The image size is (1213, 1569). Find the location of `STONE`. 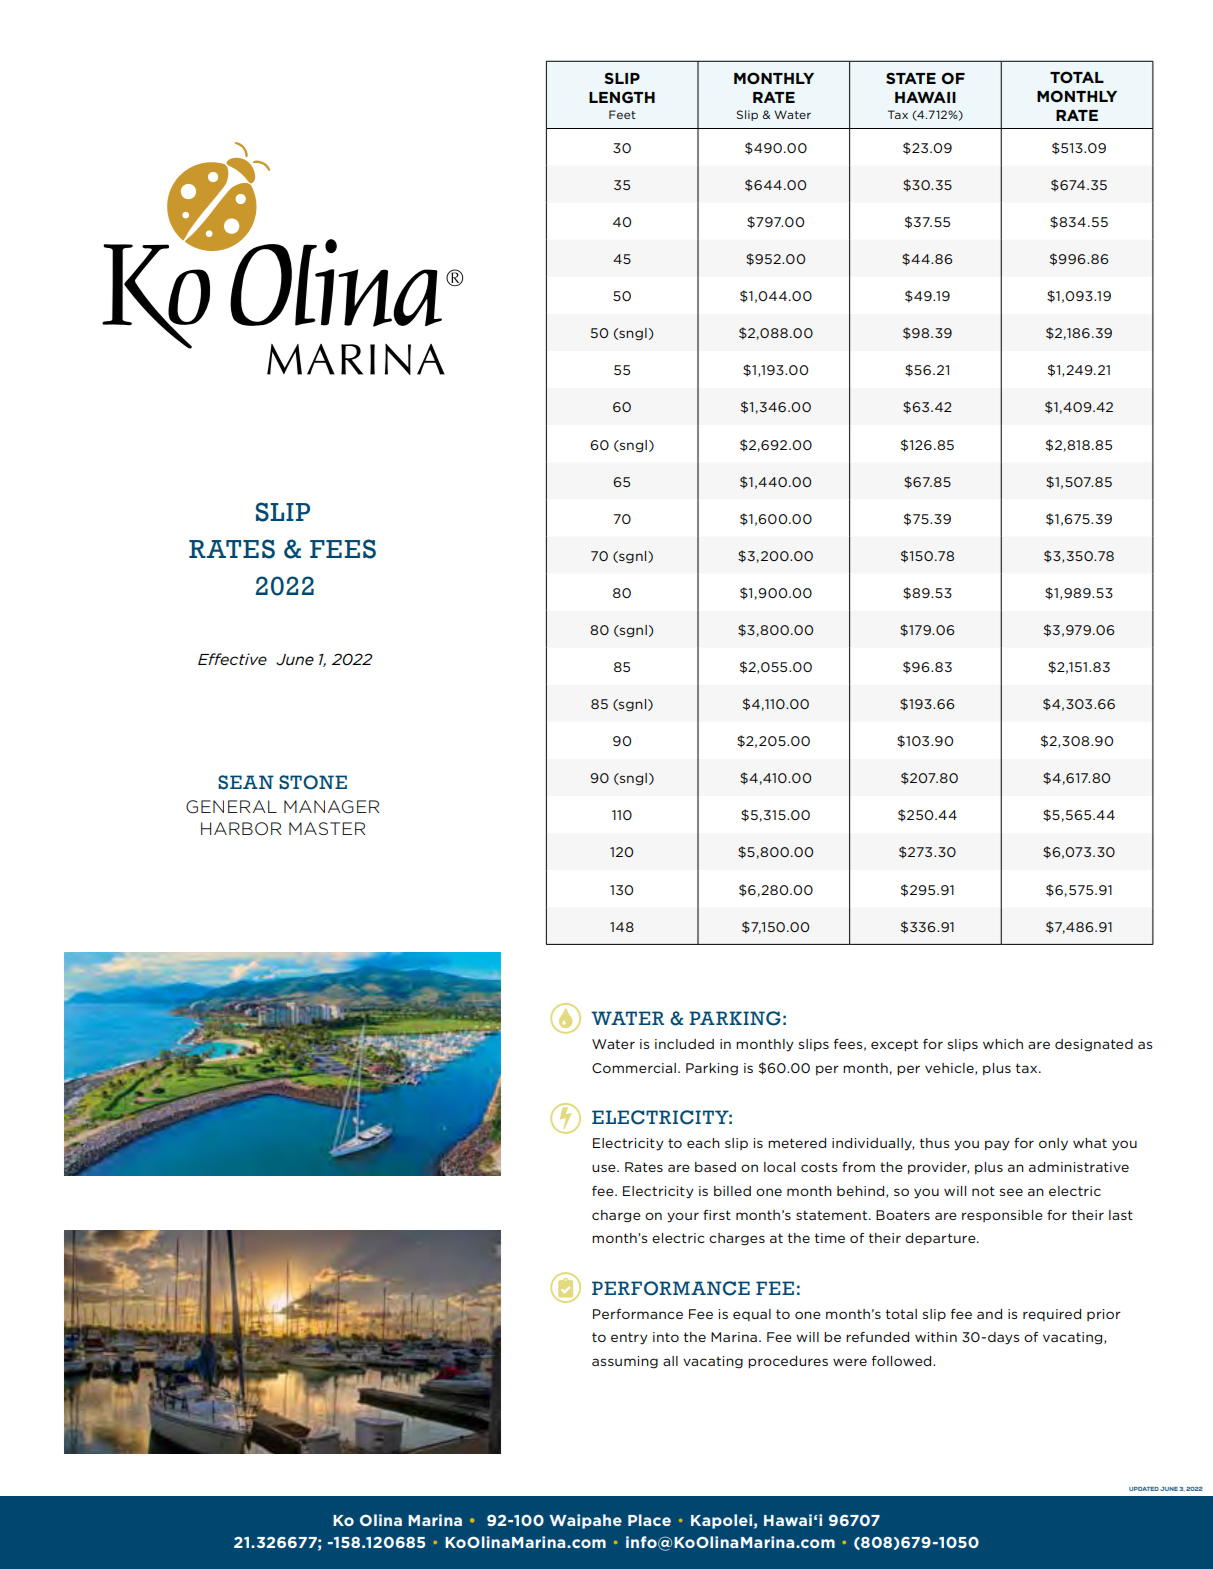

STONE is located at coordinates (313, 782).
